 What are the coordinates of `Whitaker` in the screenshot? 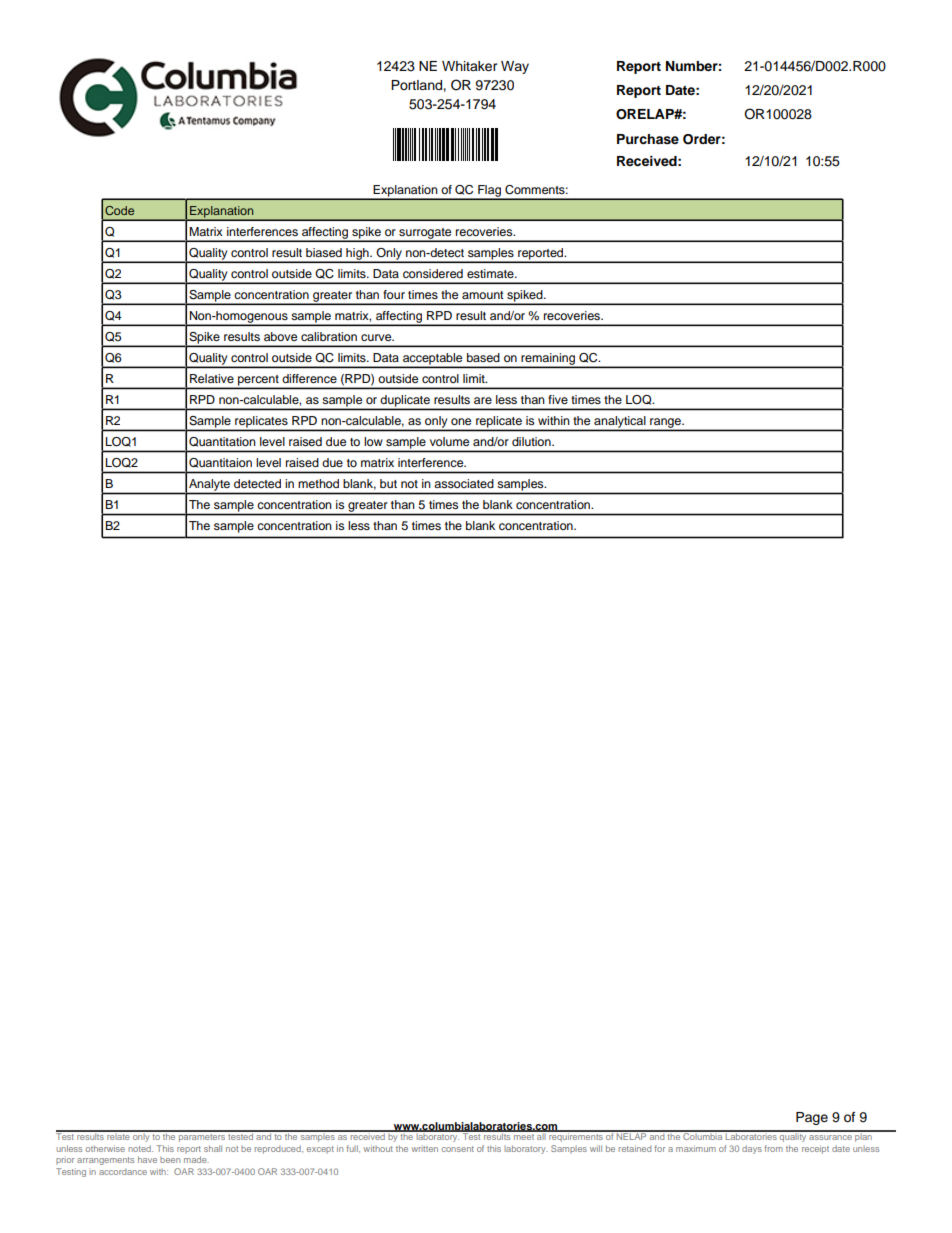 It's located at (470, 66).
